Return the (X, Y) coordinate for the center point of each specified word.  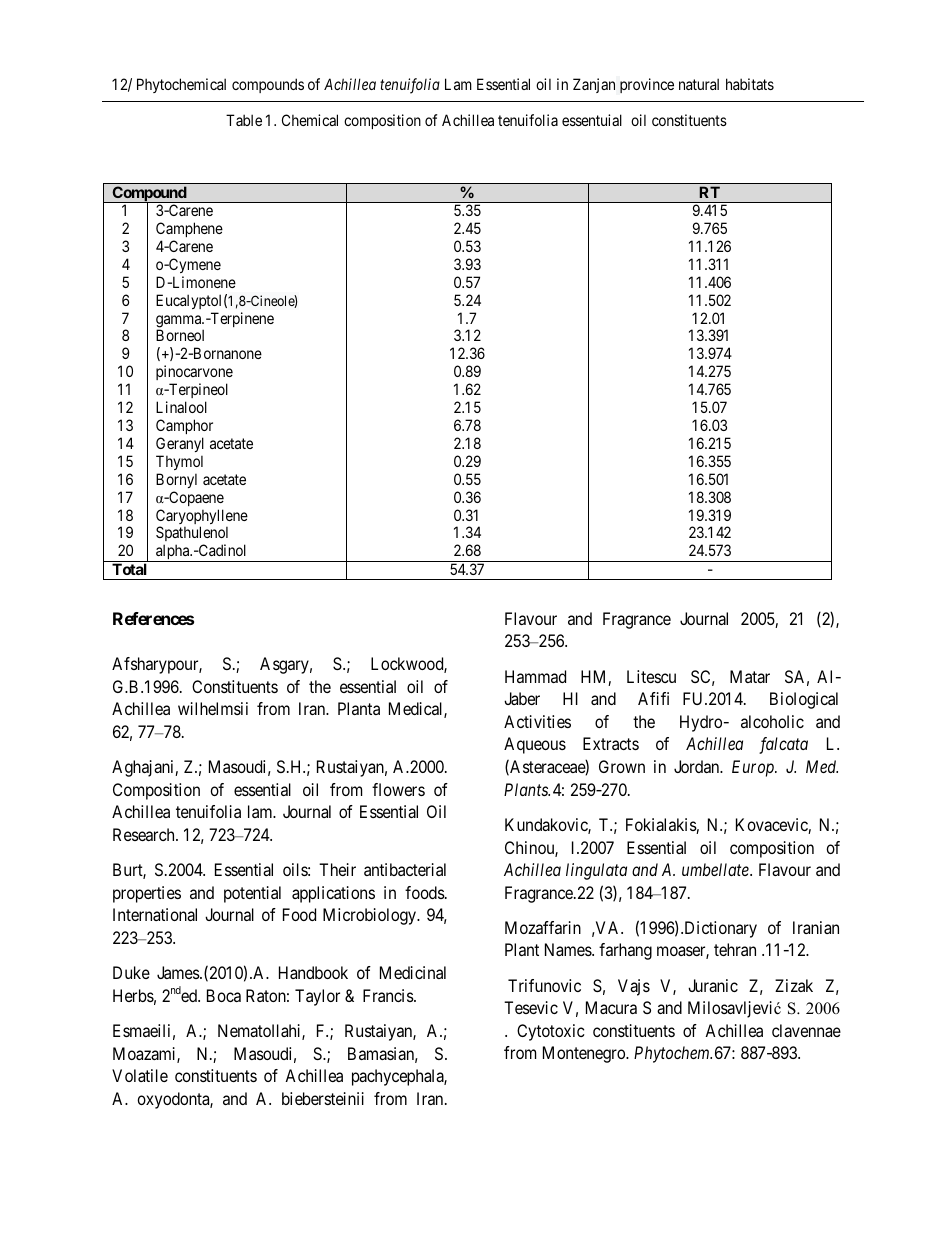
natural (699, 84)
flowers (398, 789)
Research (145, 834)
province (647, 85)
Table (244, 120)
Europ (754, 768)
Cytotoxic (551, 1032)
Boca (224, 995)
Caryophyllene (202, 518)
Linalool (181, 407)
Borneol (180, 335)
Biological (804, 700)
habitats (750, 84)
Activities (537, 721)
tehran (735, 949)
